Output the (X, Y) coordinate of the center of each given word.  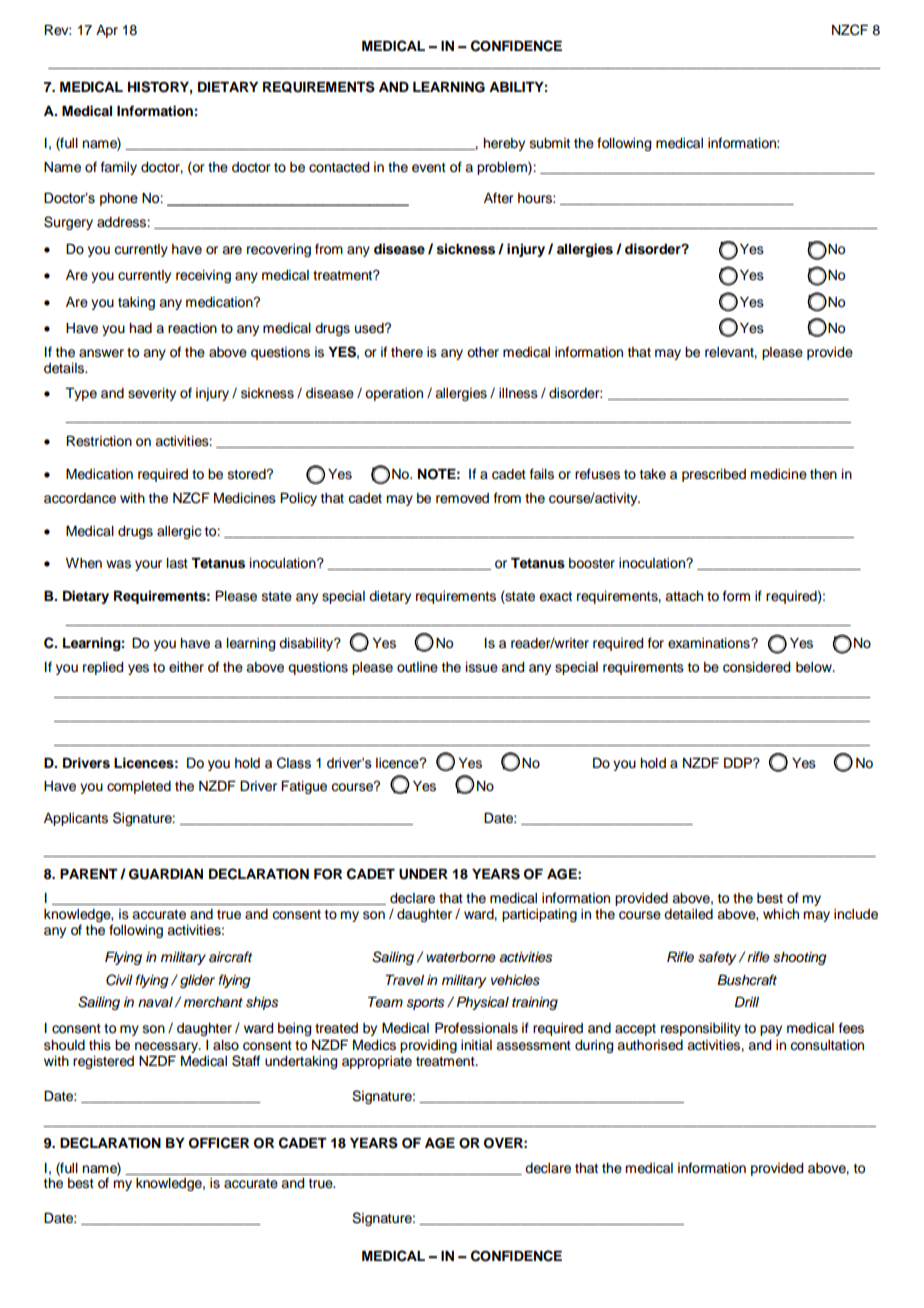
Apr (107, 31)
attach (684, 596)
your (148, 565)
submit (550, 143)
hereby (504, 144)
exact (555, 597)
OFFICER (219, 1143)
